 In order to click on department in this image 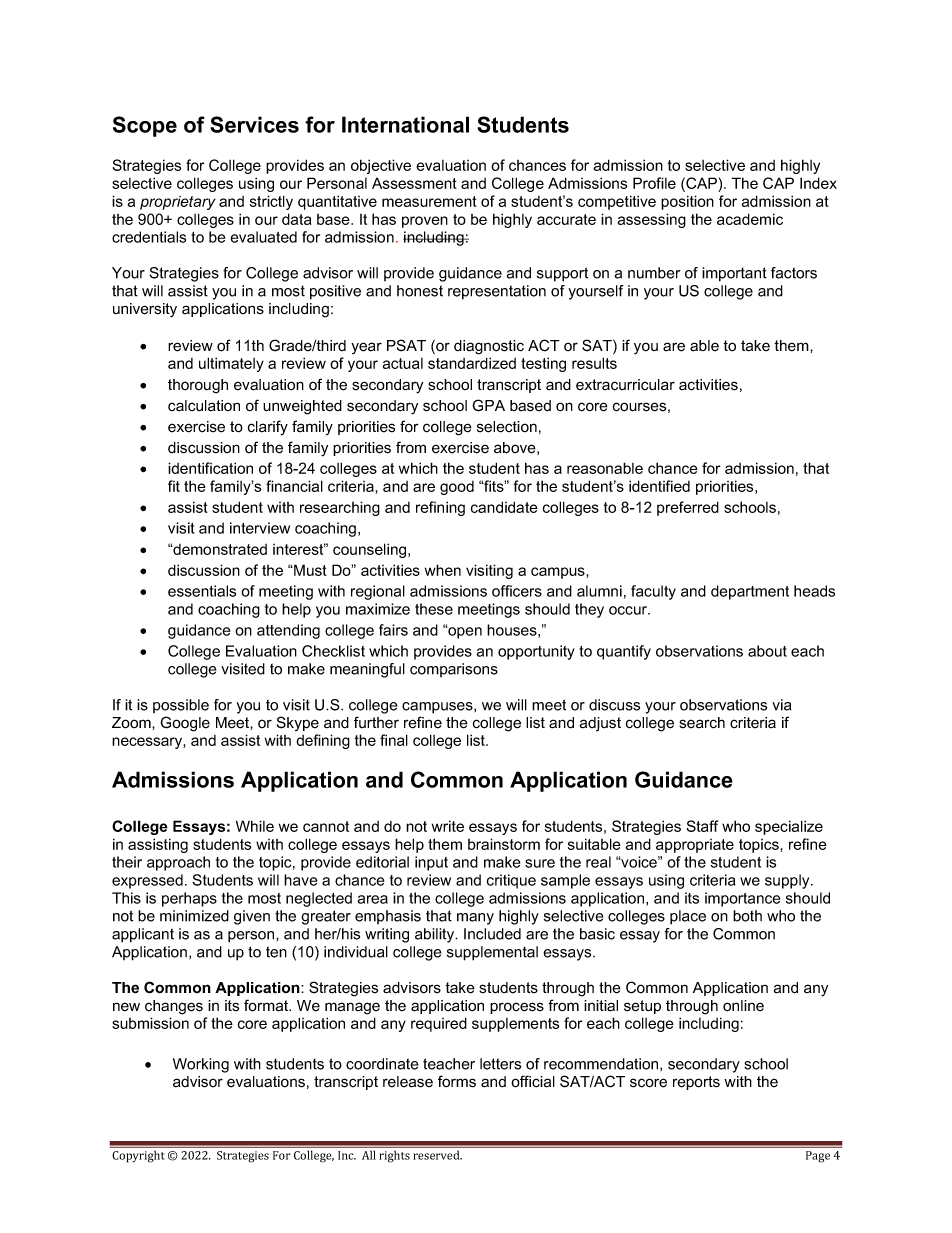, I will do `click(750, 592)`.
